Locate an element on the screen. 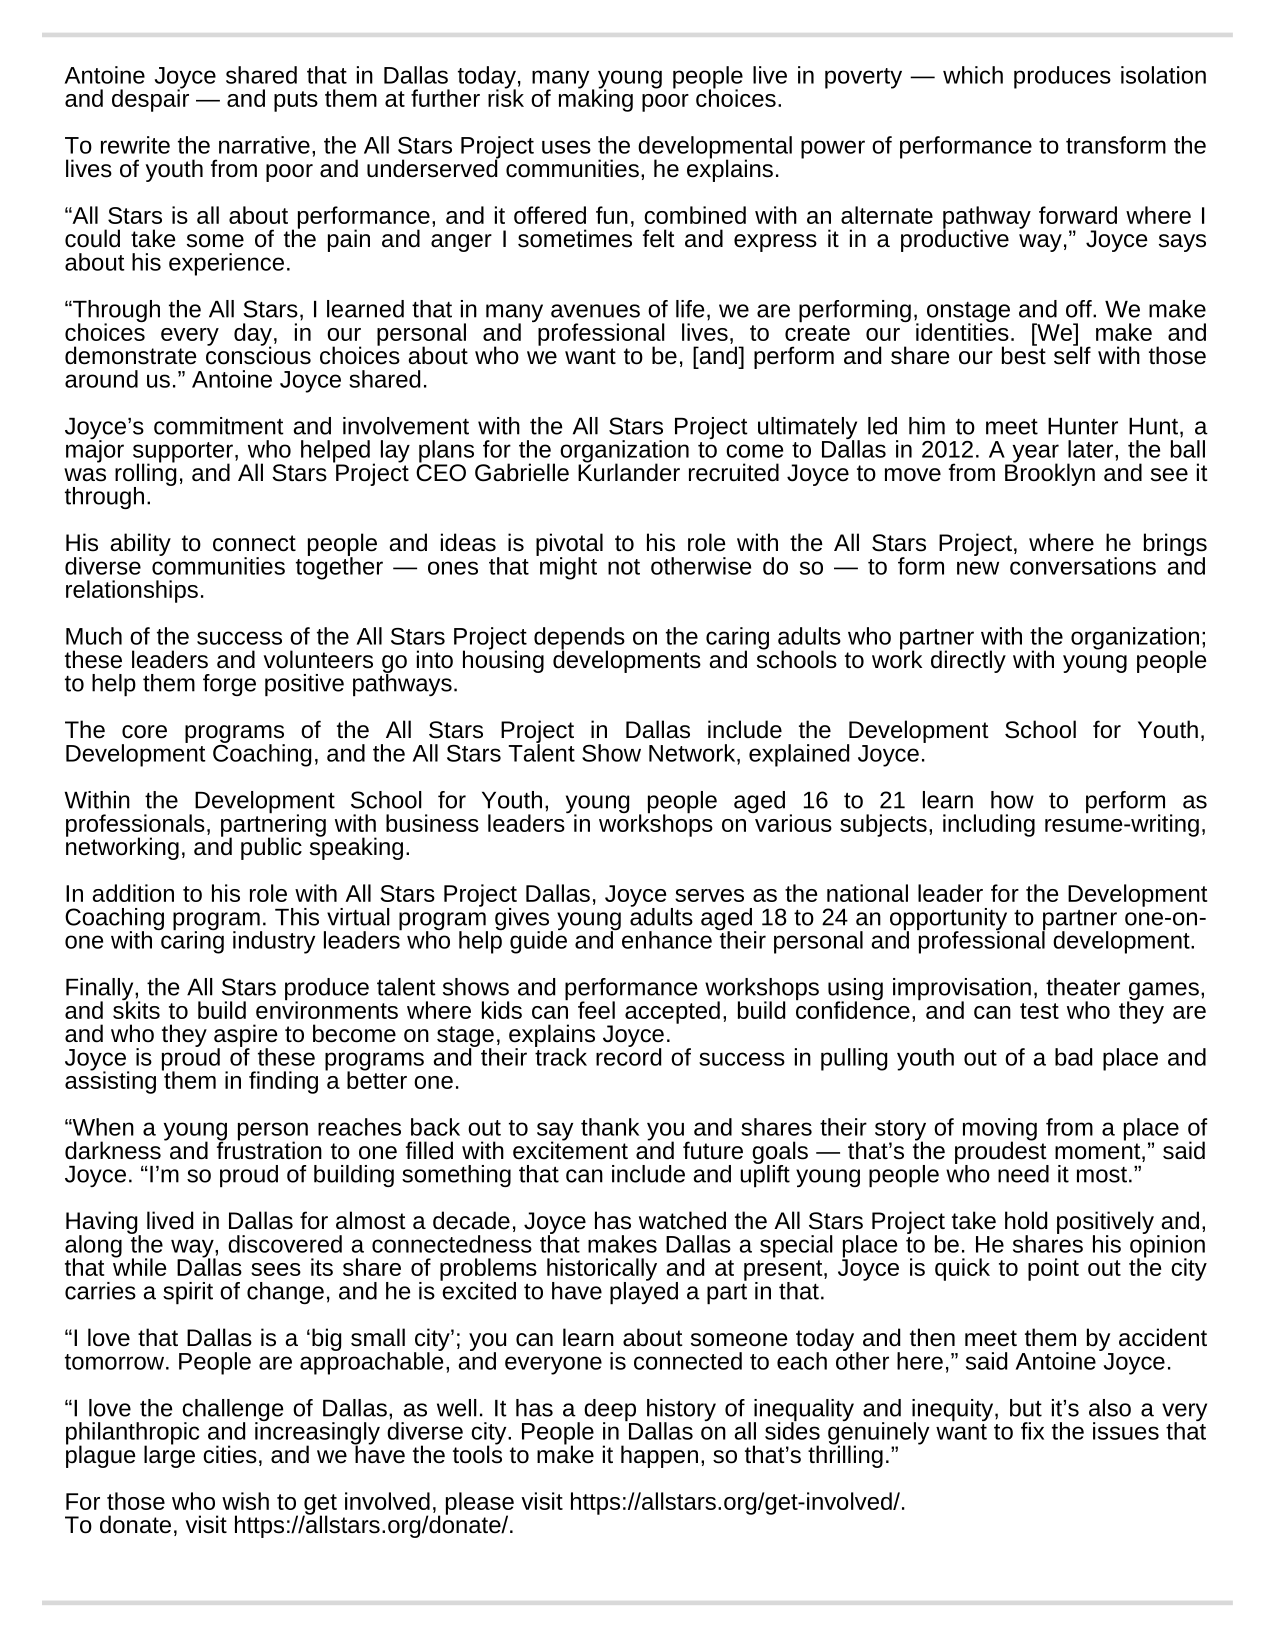 The width and height of the screenshot is (1272, 1646). various is located at coordinates (792, 822).
